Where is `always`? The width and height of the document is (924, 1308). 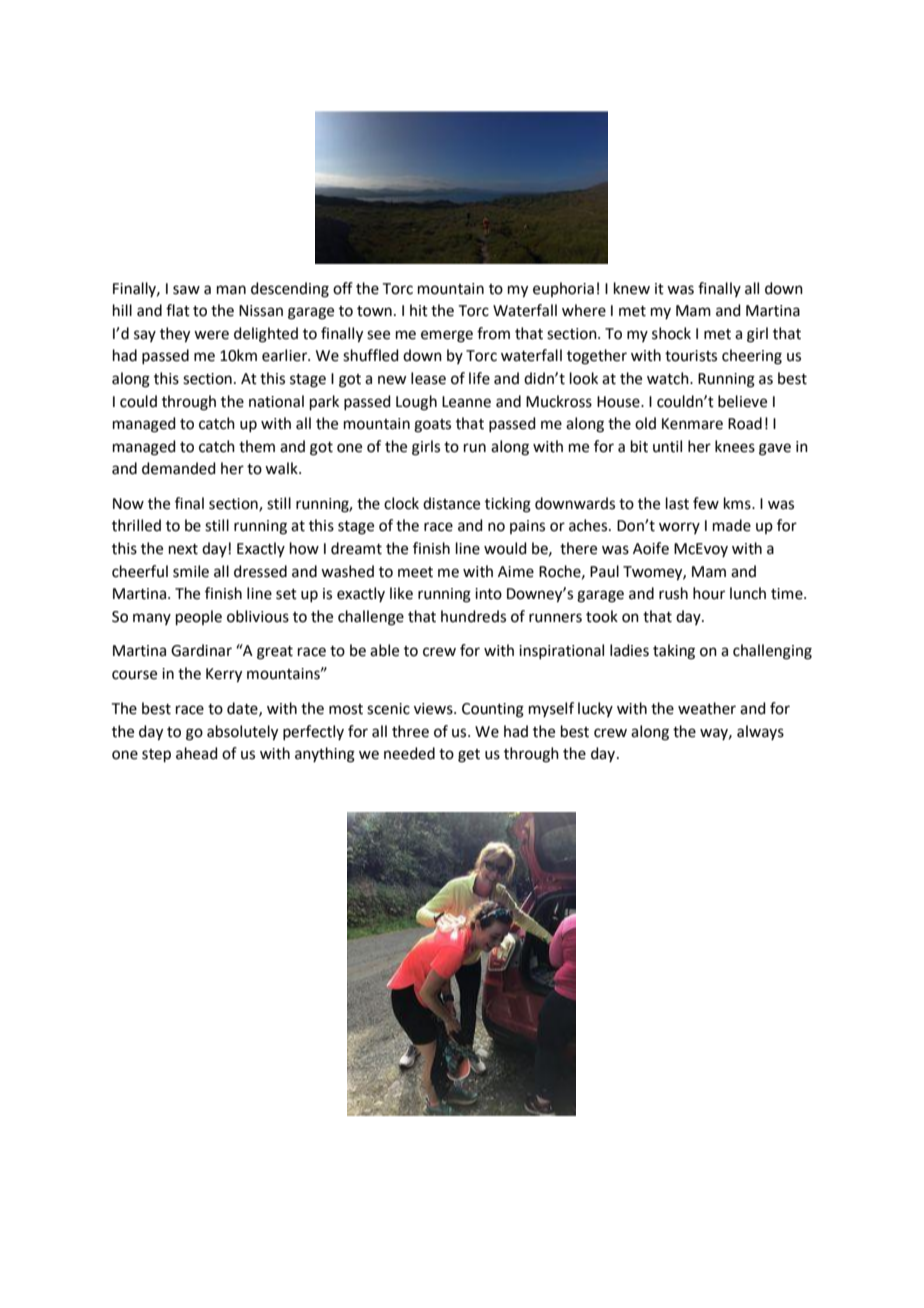
always is located at coordinates (760, 732).
